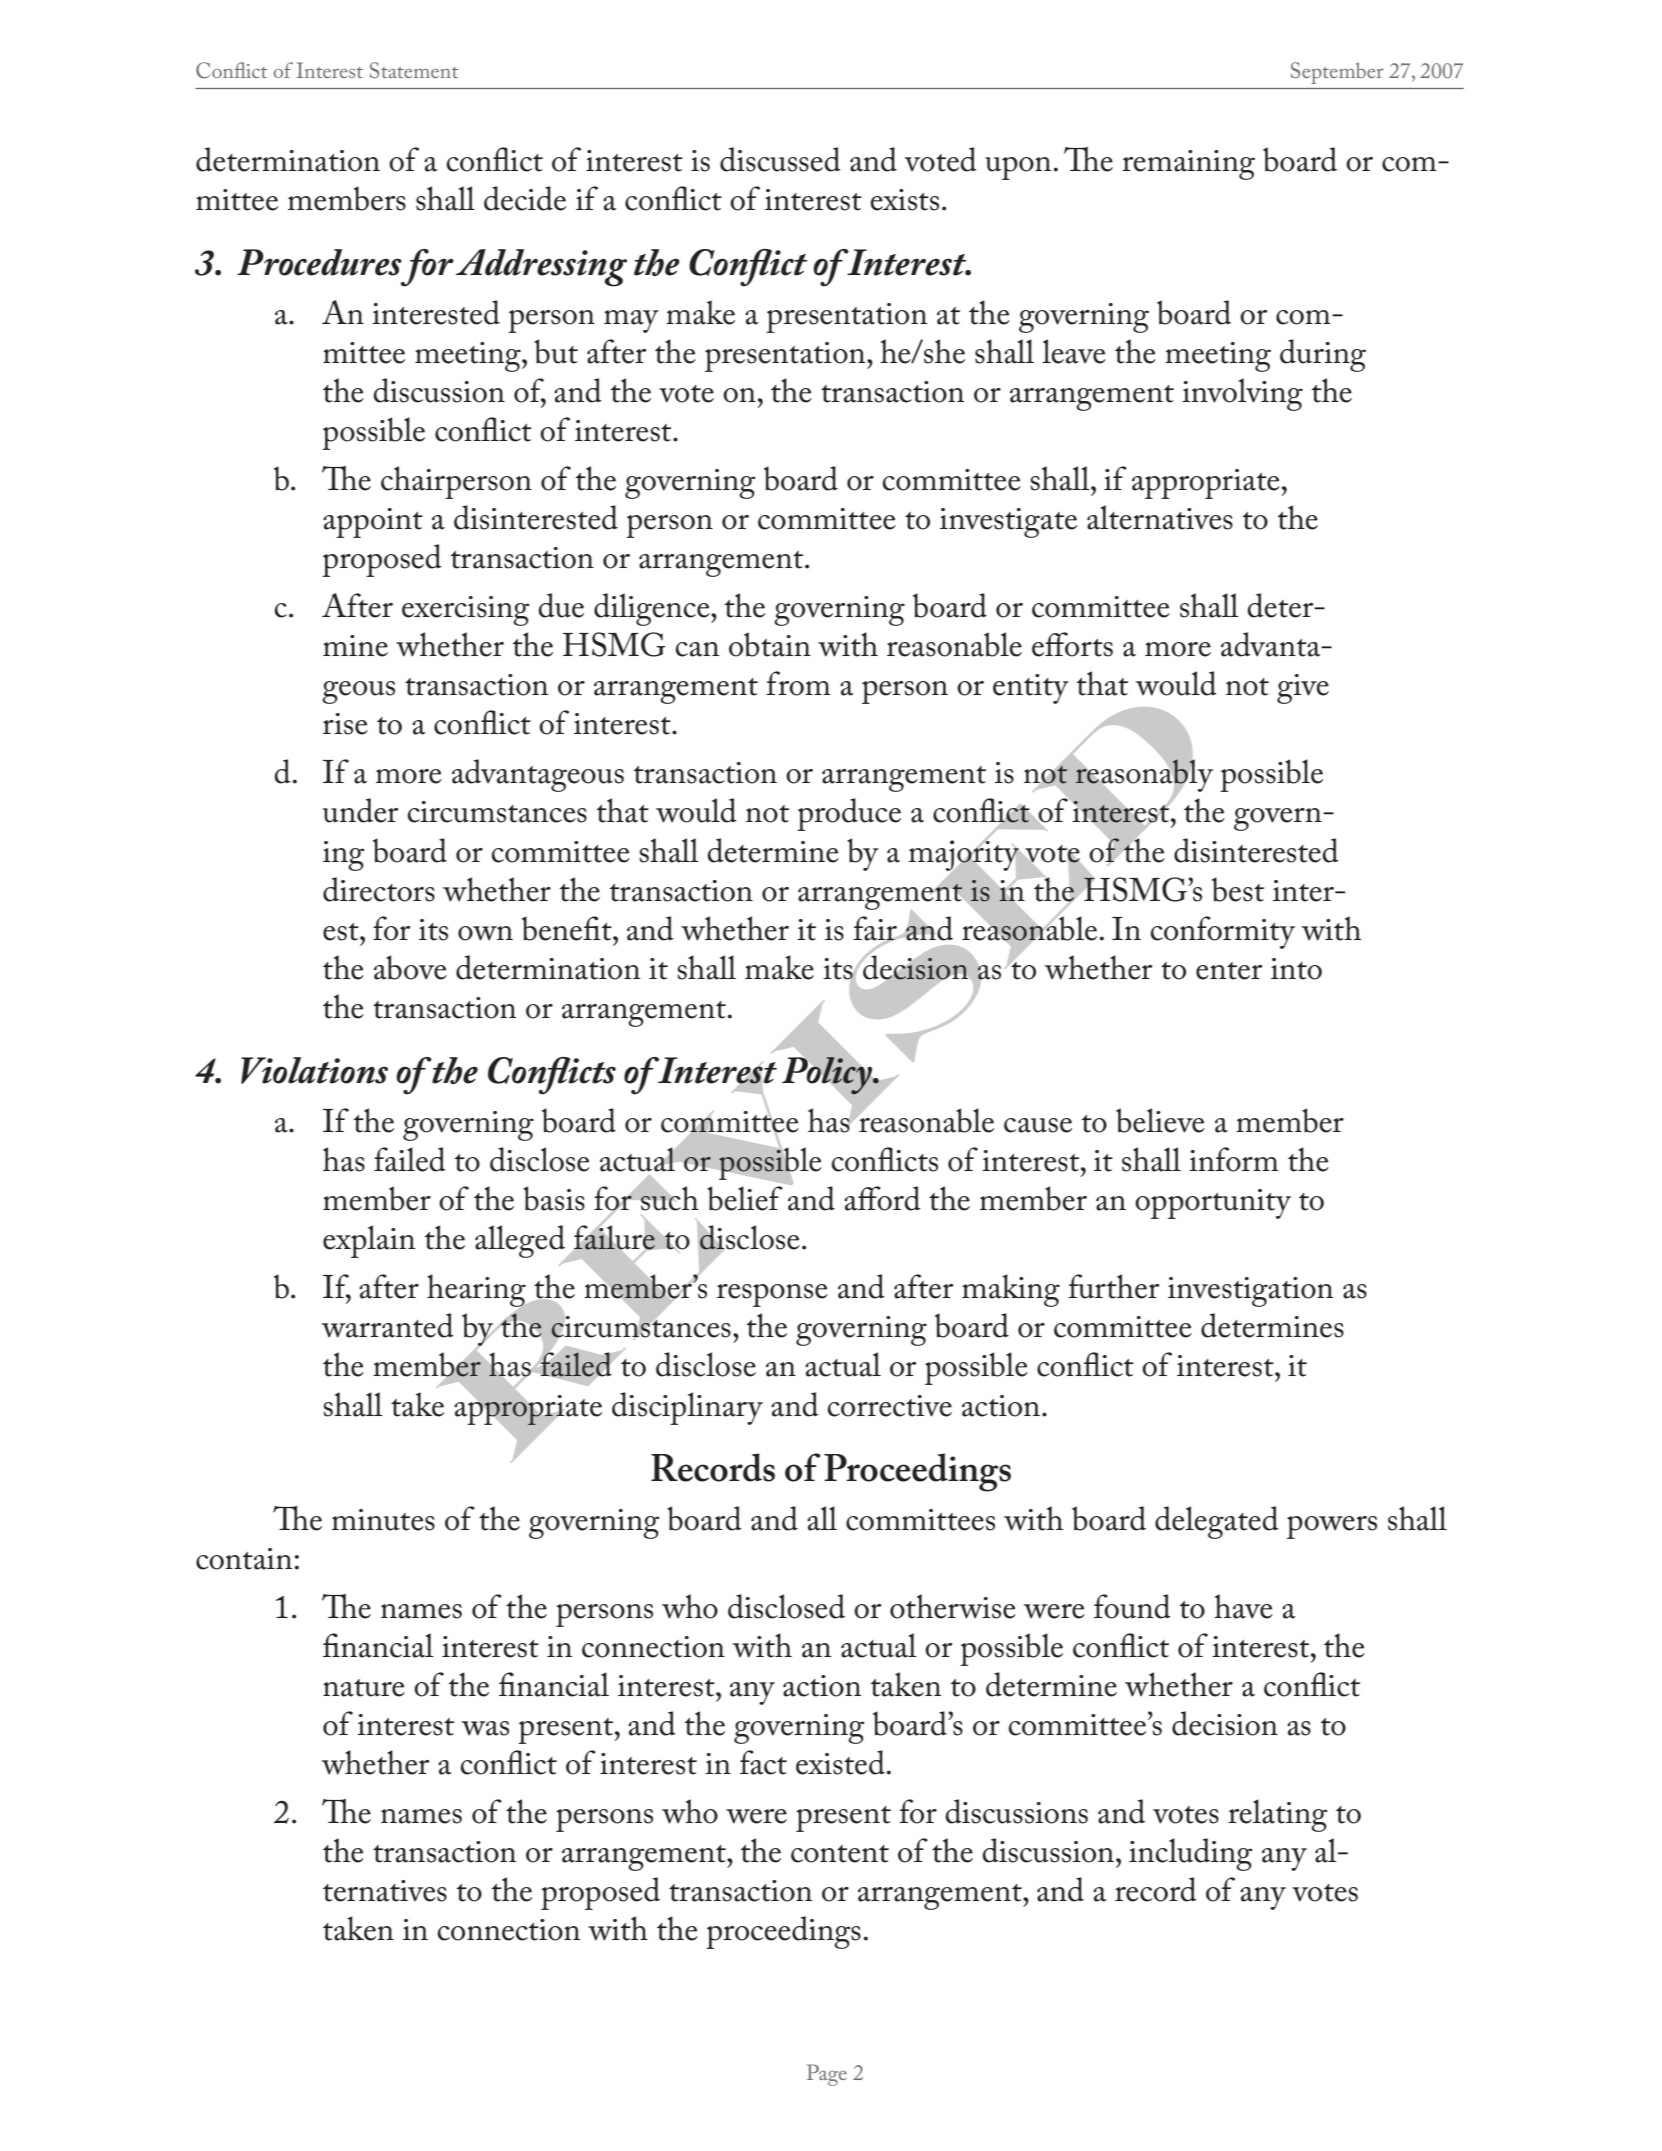  I want to click on appoint, so click(373, 523).
